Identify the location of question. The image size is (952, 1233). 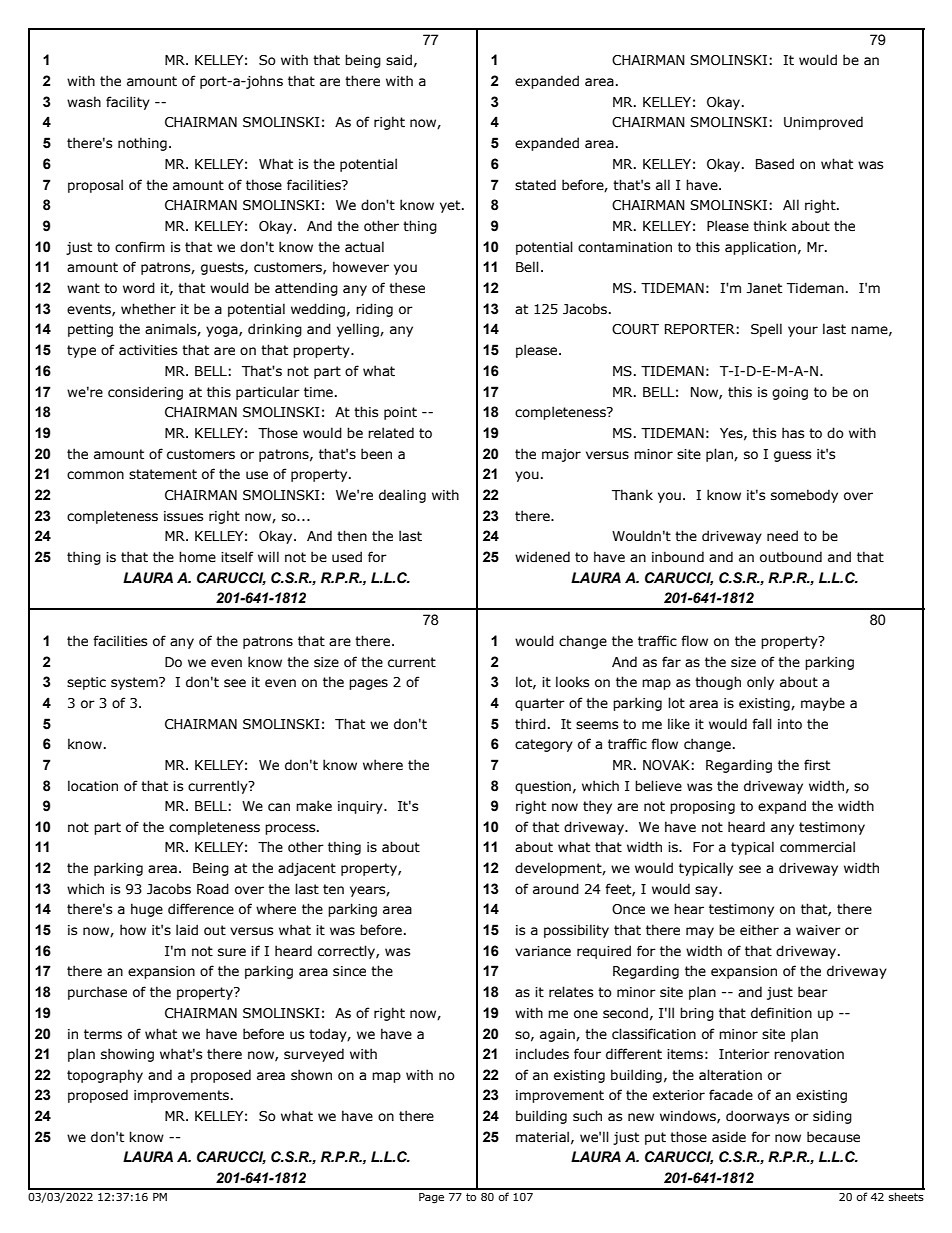
(543, 787).
